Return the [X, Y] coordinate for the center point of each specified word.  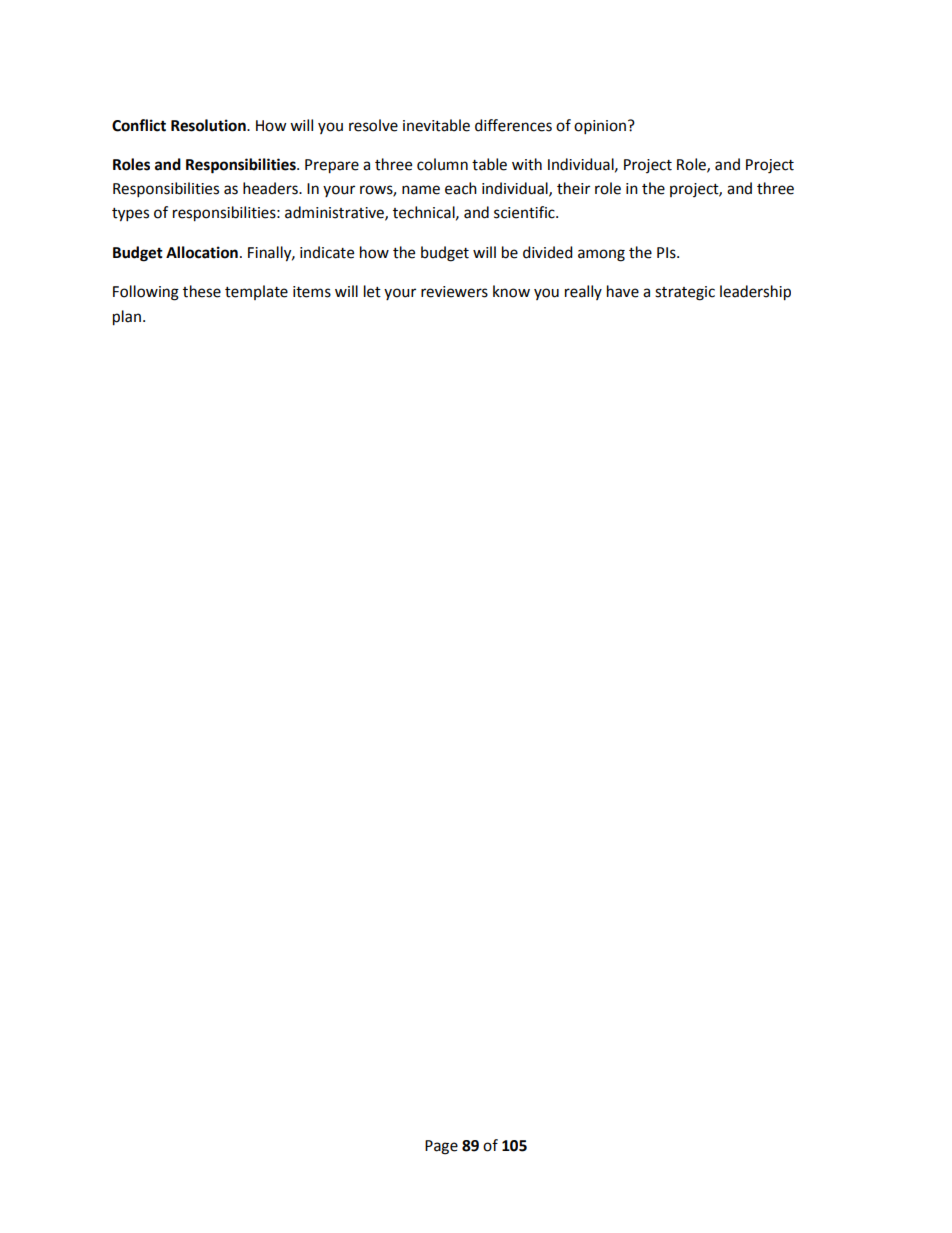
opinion [600, 127]
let [372, 291]
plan [127, 318]
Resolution [209, 125]
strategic [685, 293]
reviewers [454, 292]
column [442, 164]
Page [441, 1147]
